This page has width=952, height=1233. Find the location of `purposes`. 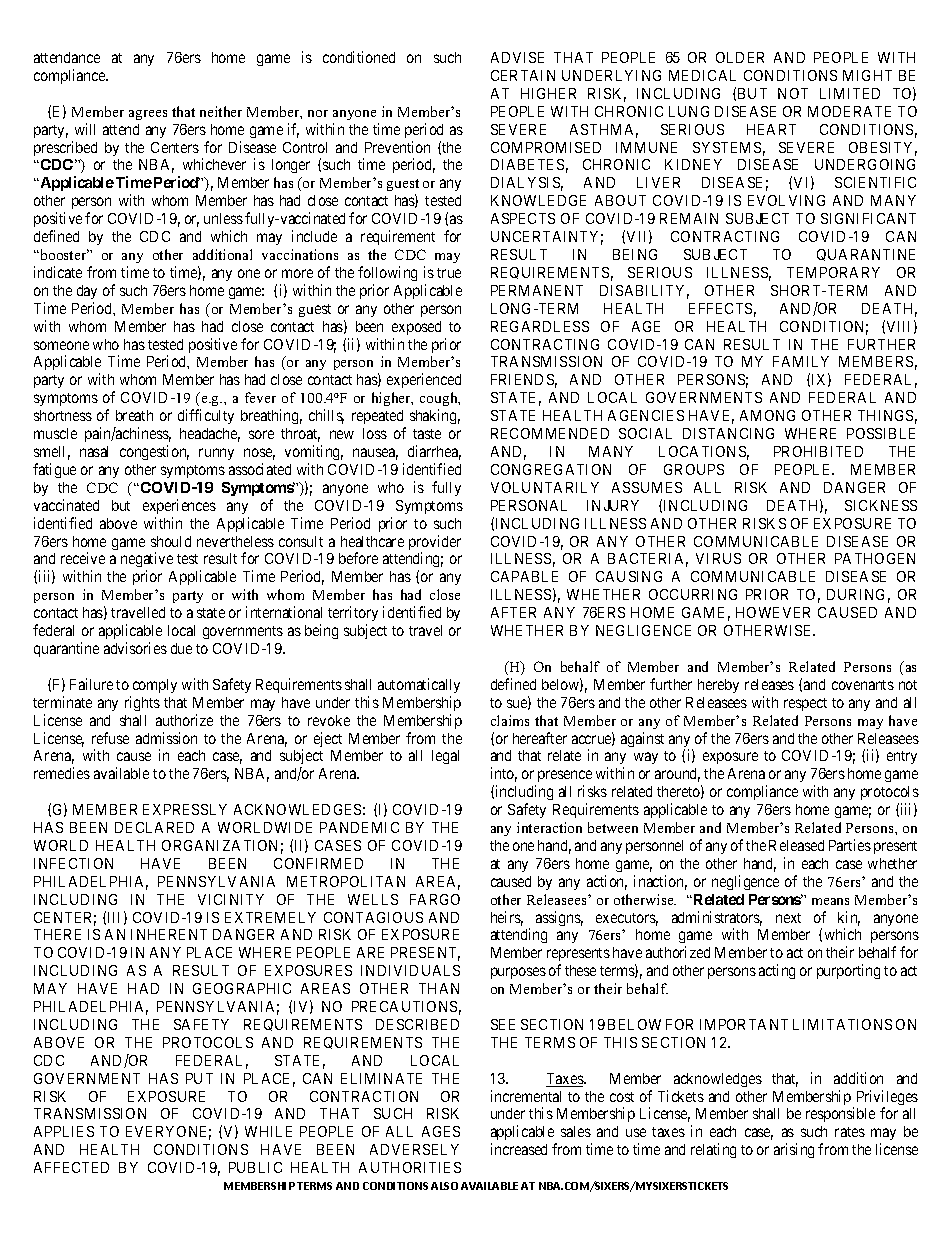

purposes is located at coordinates (518, 973).
